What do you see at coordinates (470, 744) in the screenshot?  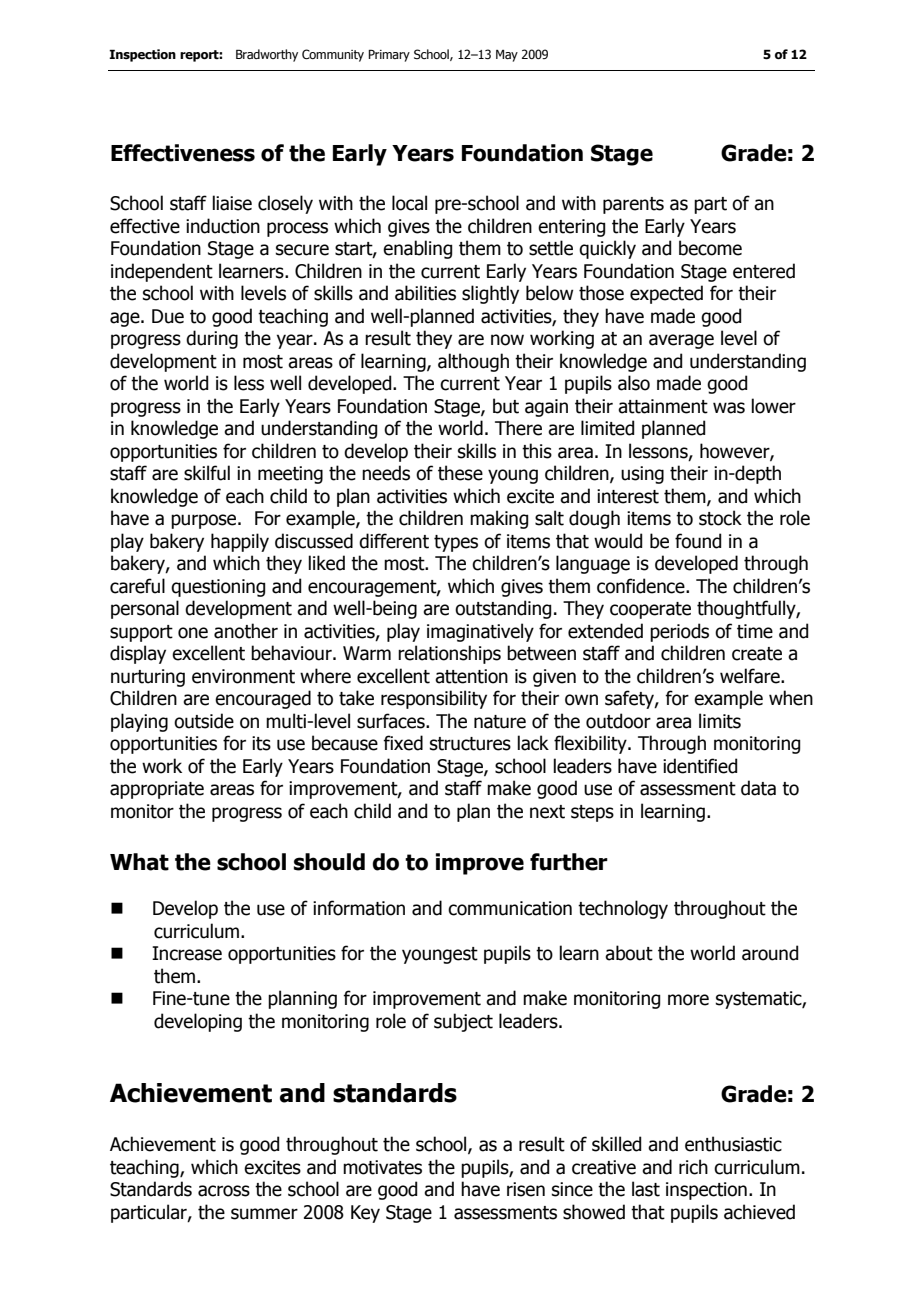 I see `structures` at bounding box center [470, 744].
